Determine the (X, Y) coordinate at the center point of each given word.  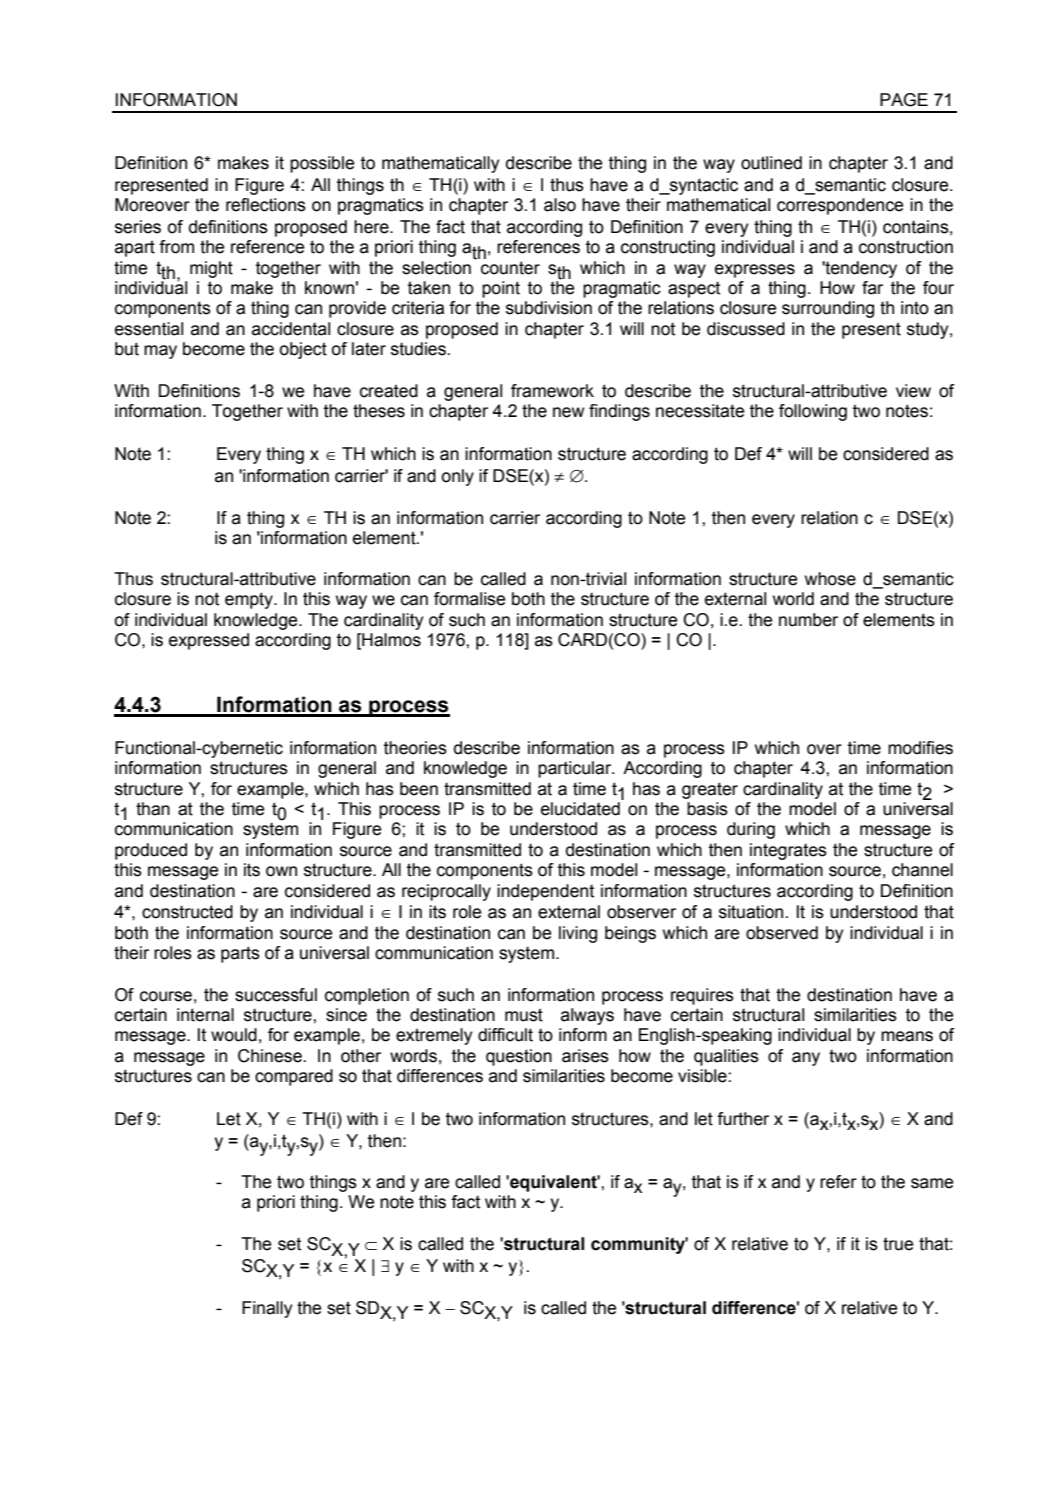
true (898, 1244)
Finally (267, 1309)
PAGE (904, 100)
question (519, 1057)
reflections (266, 205)
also (560, 205)
